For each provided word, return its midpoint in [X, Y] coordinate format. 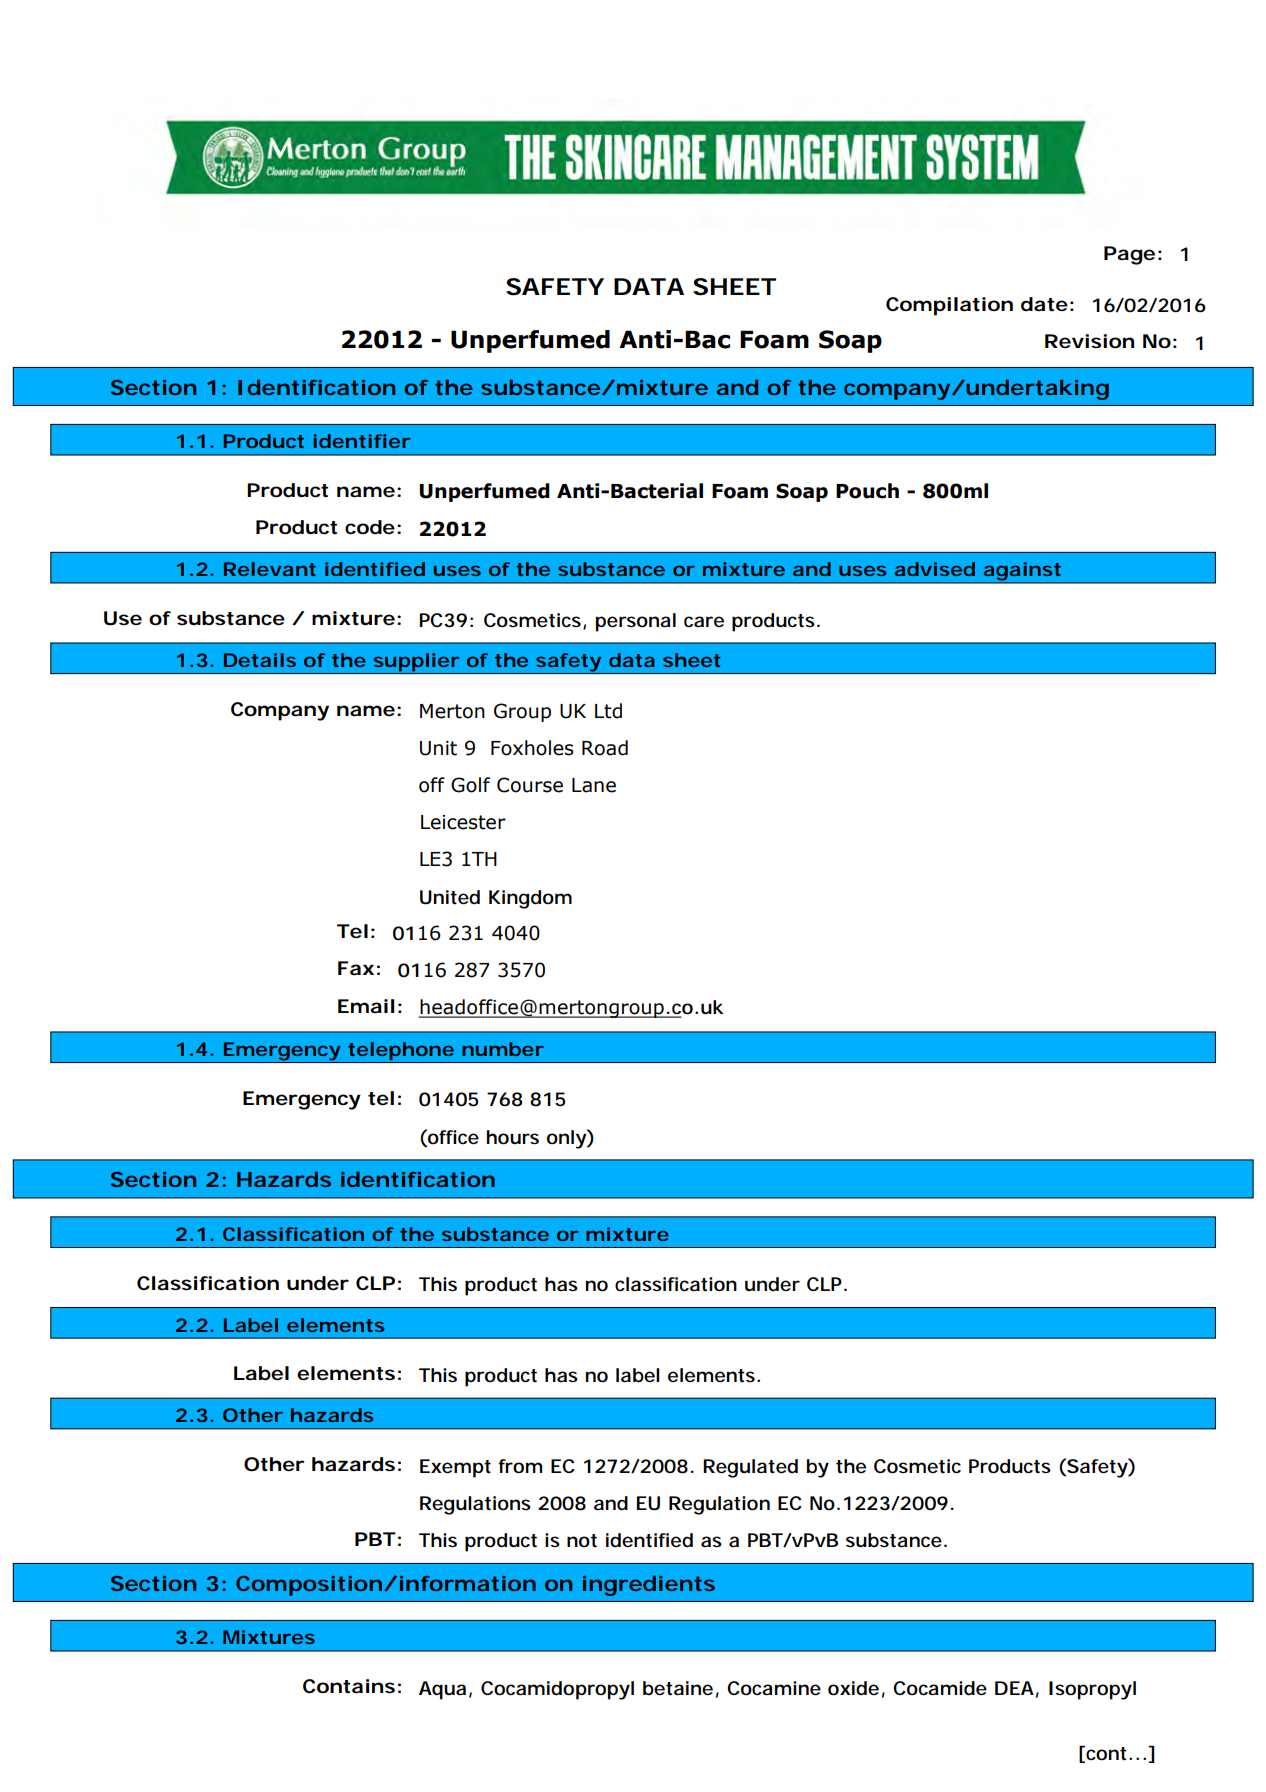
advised [934, 569]
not [582, 1540]
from [520, 1466]
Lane [594, 785]
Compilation [949, 306]
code [370, 527]
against [1023, 572]
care [704, 621]
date [1044, 304]
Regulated [750, 1468]
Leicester [463, 822]
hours [513, 1137]
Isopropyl [1092, 1690]
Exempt [455, 1468]
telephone [401, 1052]
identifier [361, 441]
